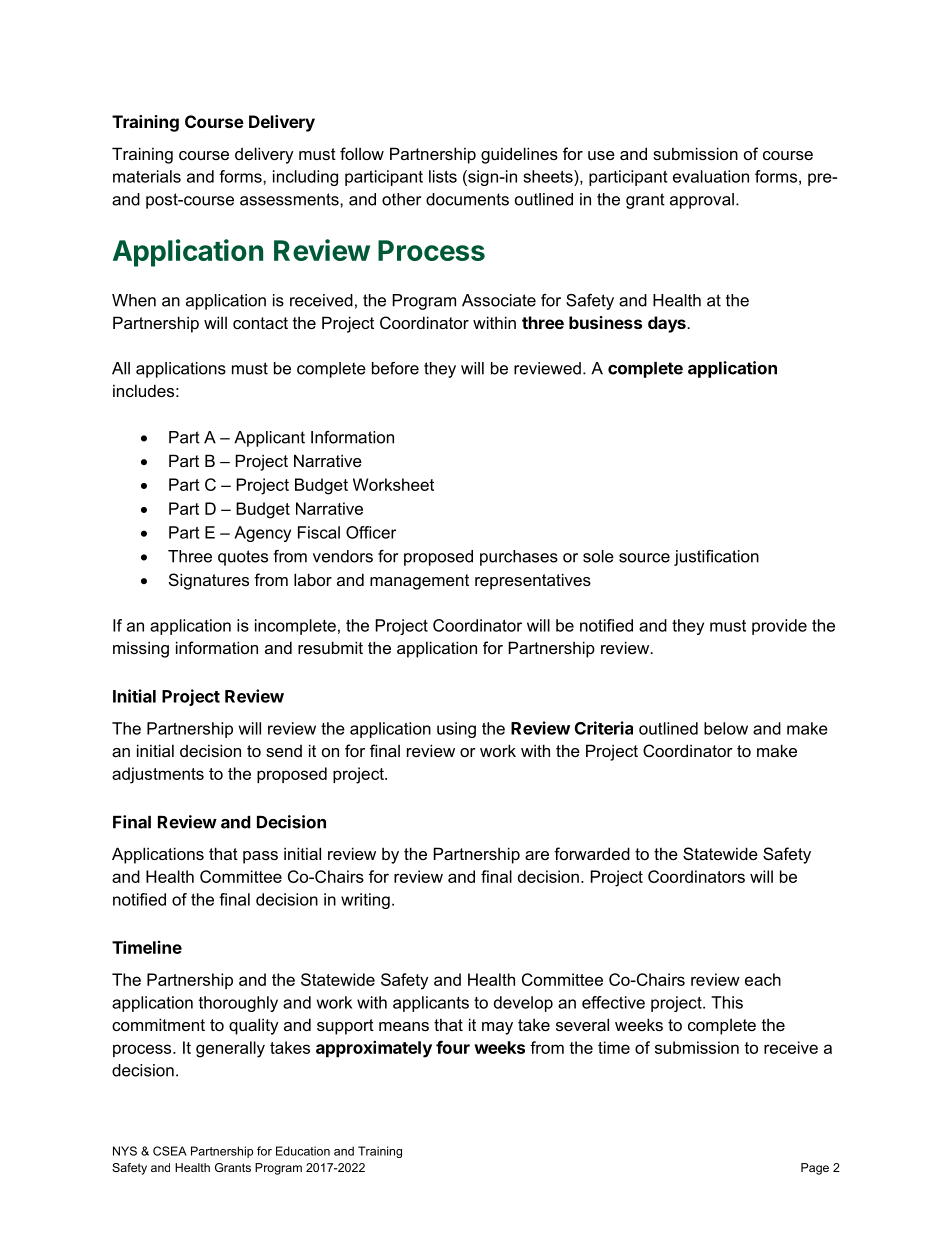 This screenshot has height=1233, width=952. I want to click on NYS, so click(125, 1151).
